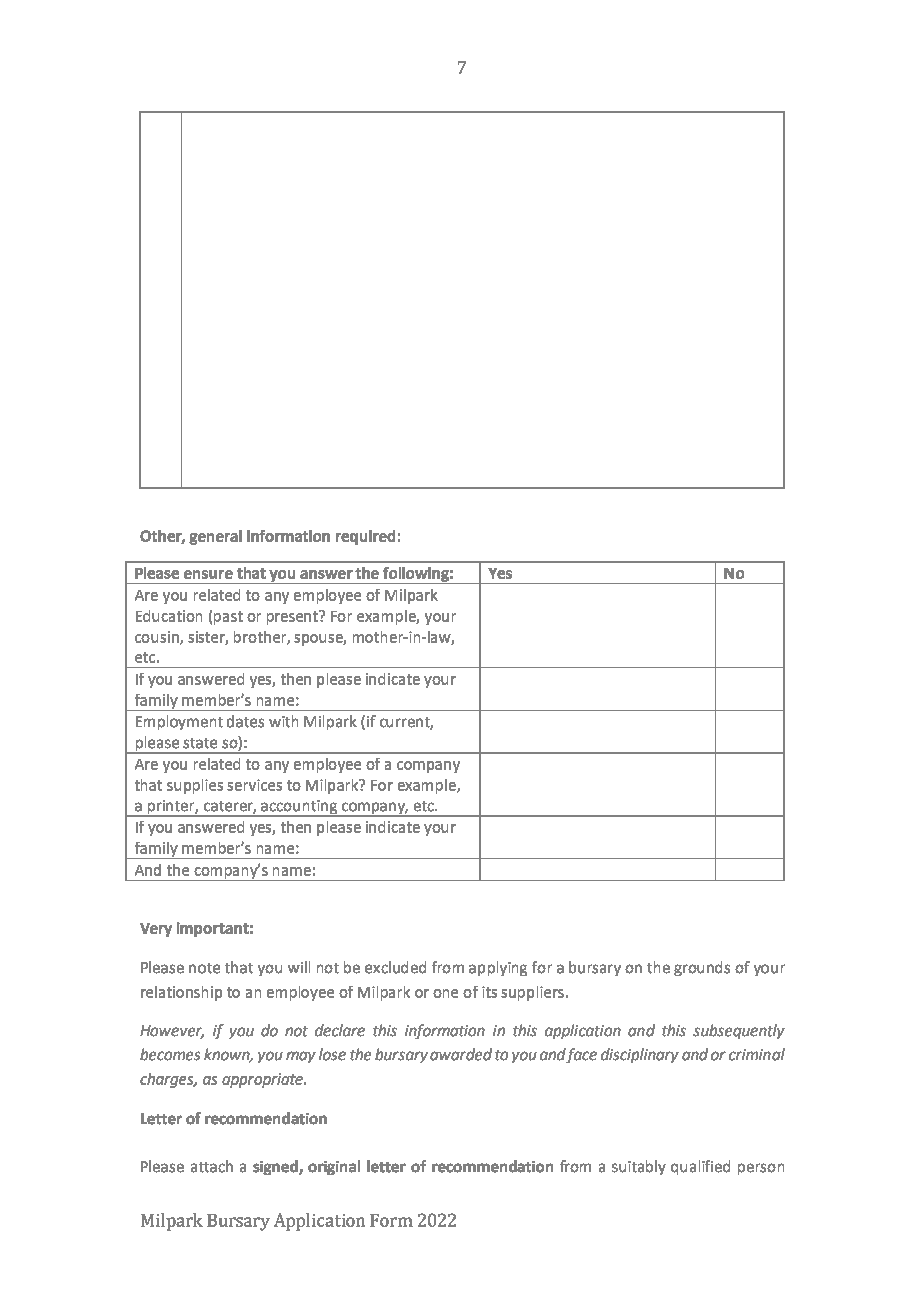 The width and height of the image is (924, 1308). Describe the element at coordinates (365, 537) in the image. I see `required` at that location.
